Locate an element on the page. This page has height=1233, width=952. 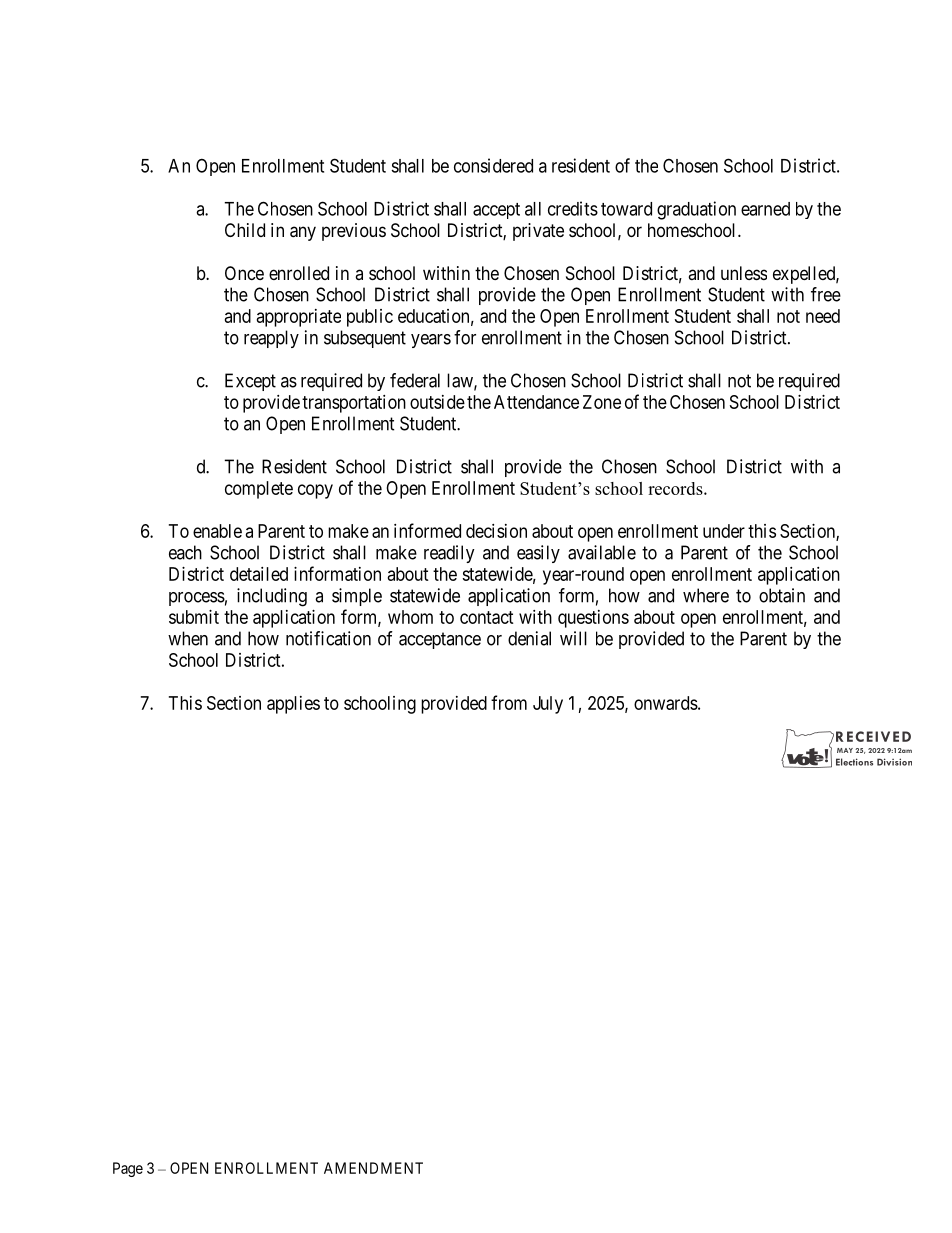
Page is located at coordinates (128, 1169).
